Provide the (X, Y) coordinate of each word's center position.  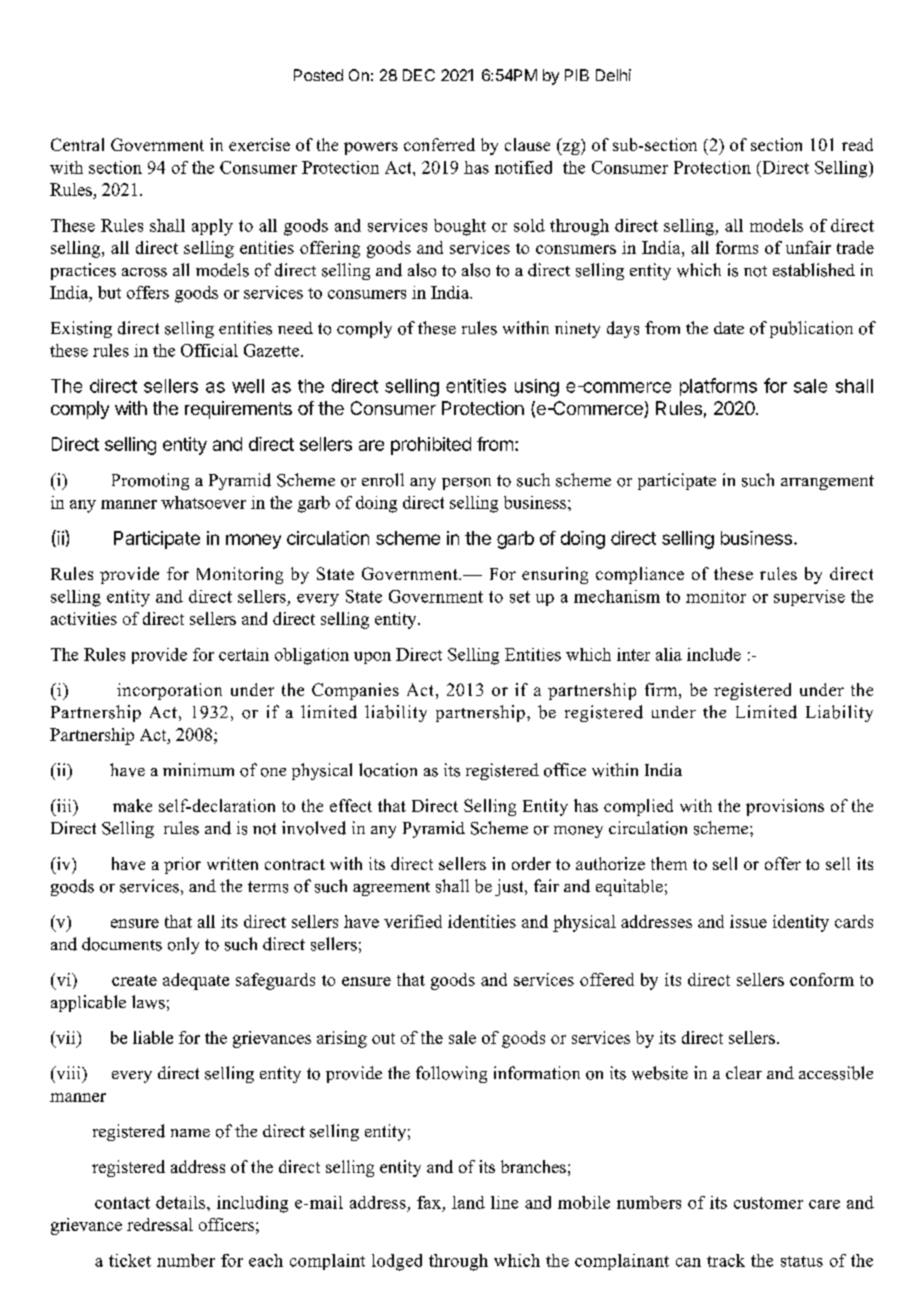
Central (77, 144)
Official (209, 350)
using (537, 388)
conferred (439, 144)
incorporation (169, 691)
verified (413, 921)
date (729, 328)
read (857, 144)
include (714, 654)
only (183, 945)
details (182, 1202)
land (468, 1202)
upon (372, 658)
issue (748, 921)
